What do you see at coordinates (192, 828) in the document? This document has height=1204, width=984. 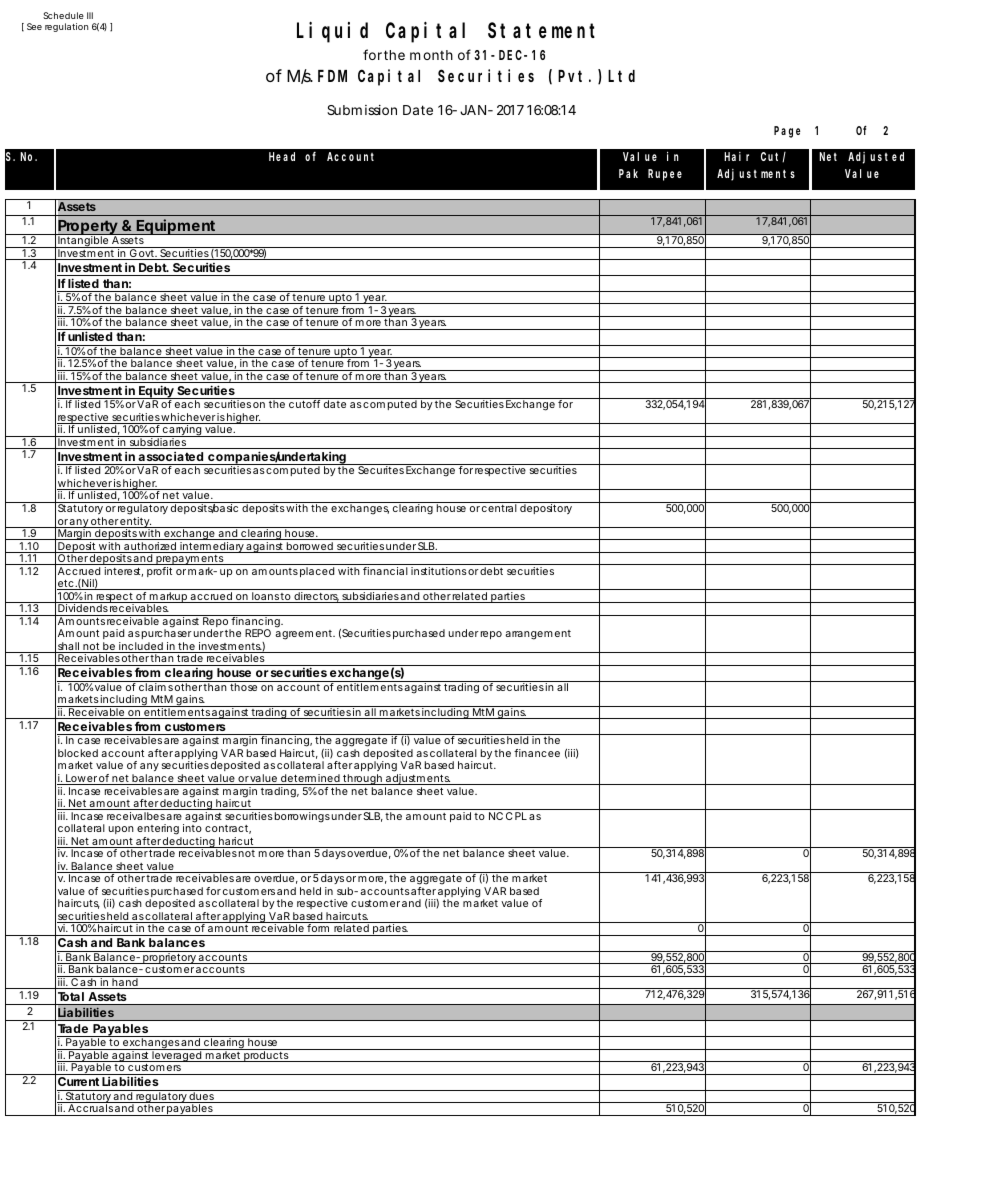 I see `into` at bounding box center [192, 828].
